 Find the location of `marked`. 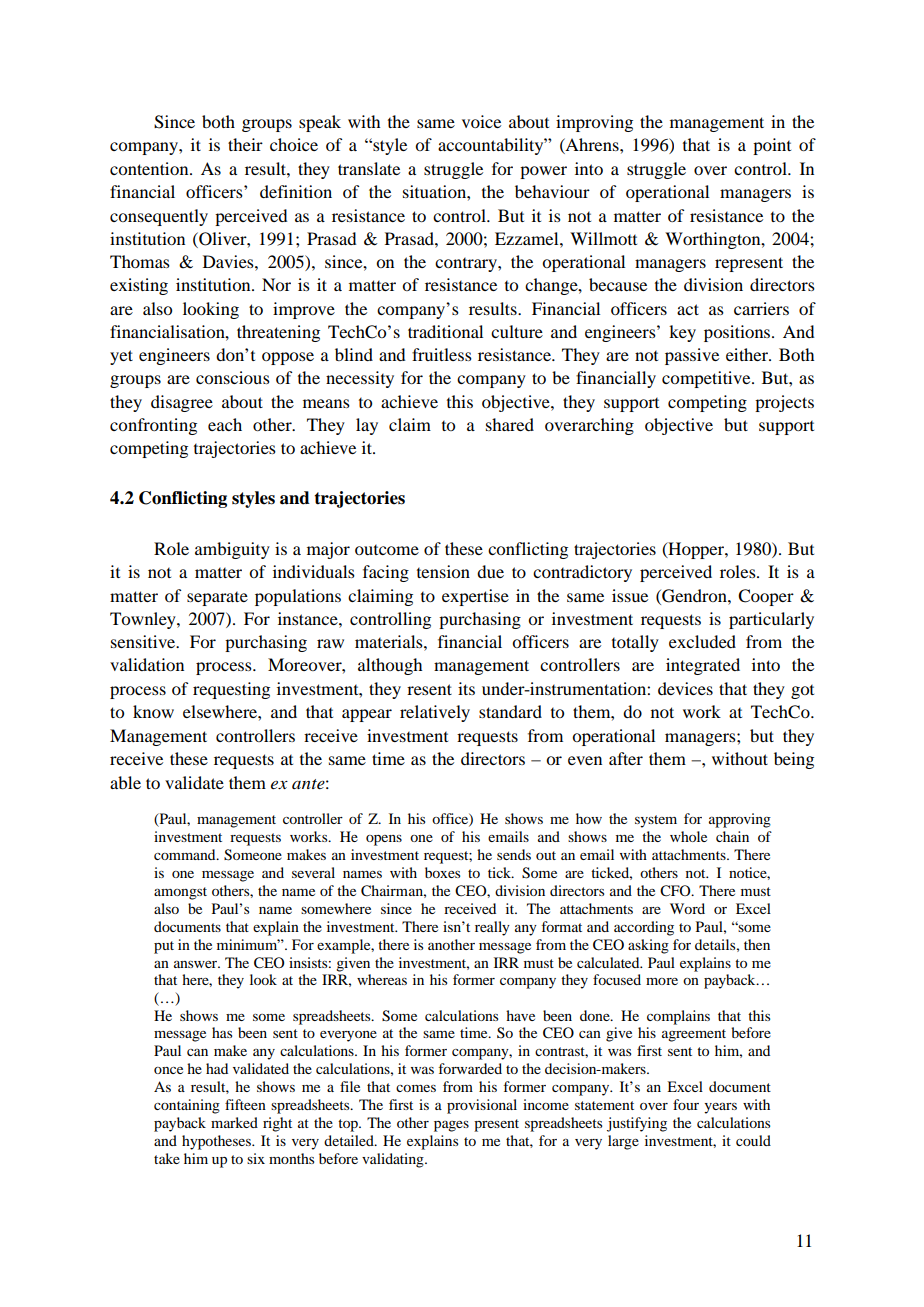

marked is located at coordinates (234, 1122).
